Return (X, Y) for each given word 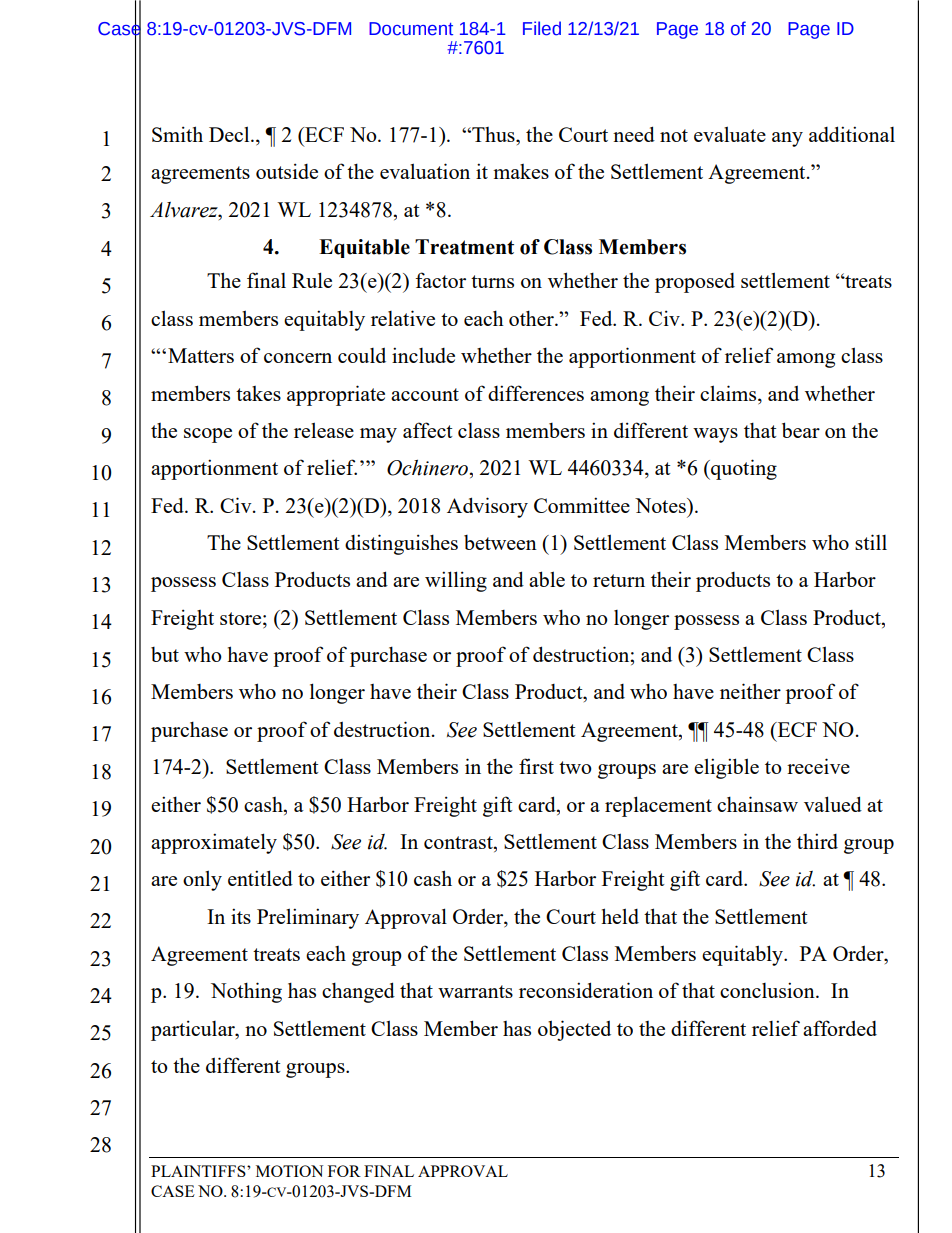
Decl (230, 134)
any (787, 139)
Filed (542, 28)
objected (574, 1030)
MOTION (289, 1171)
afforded (840, 1028)
